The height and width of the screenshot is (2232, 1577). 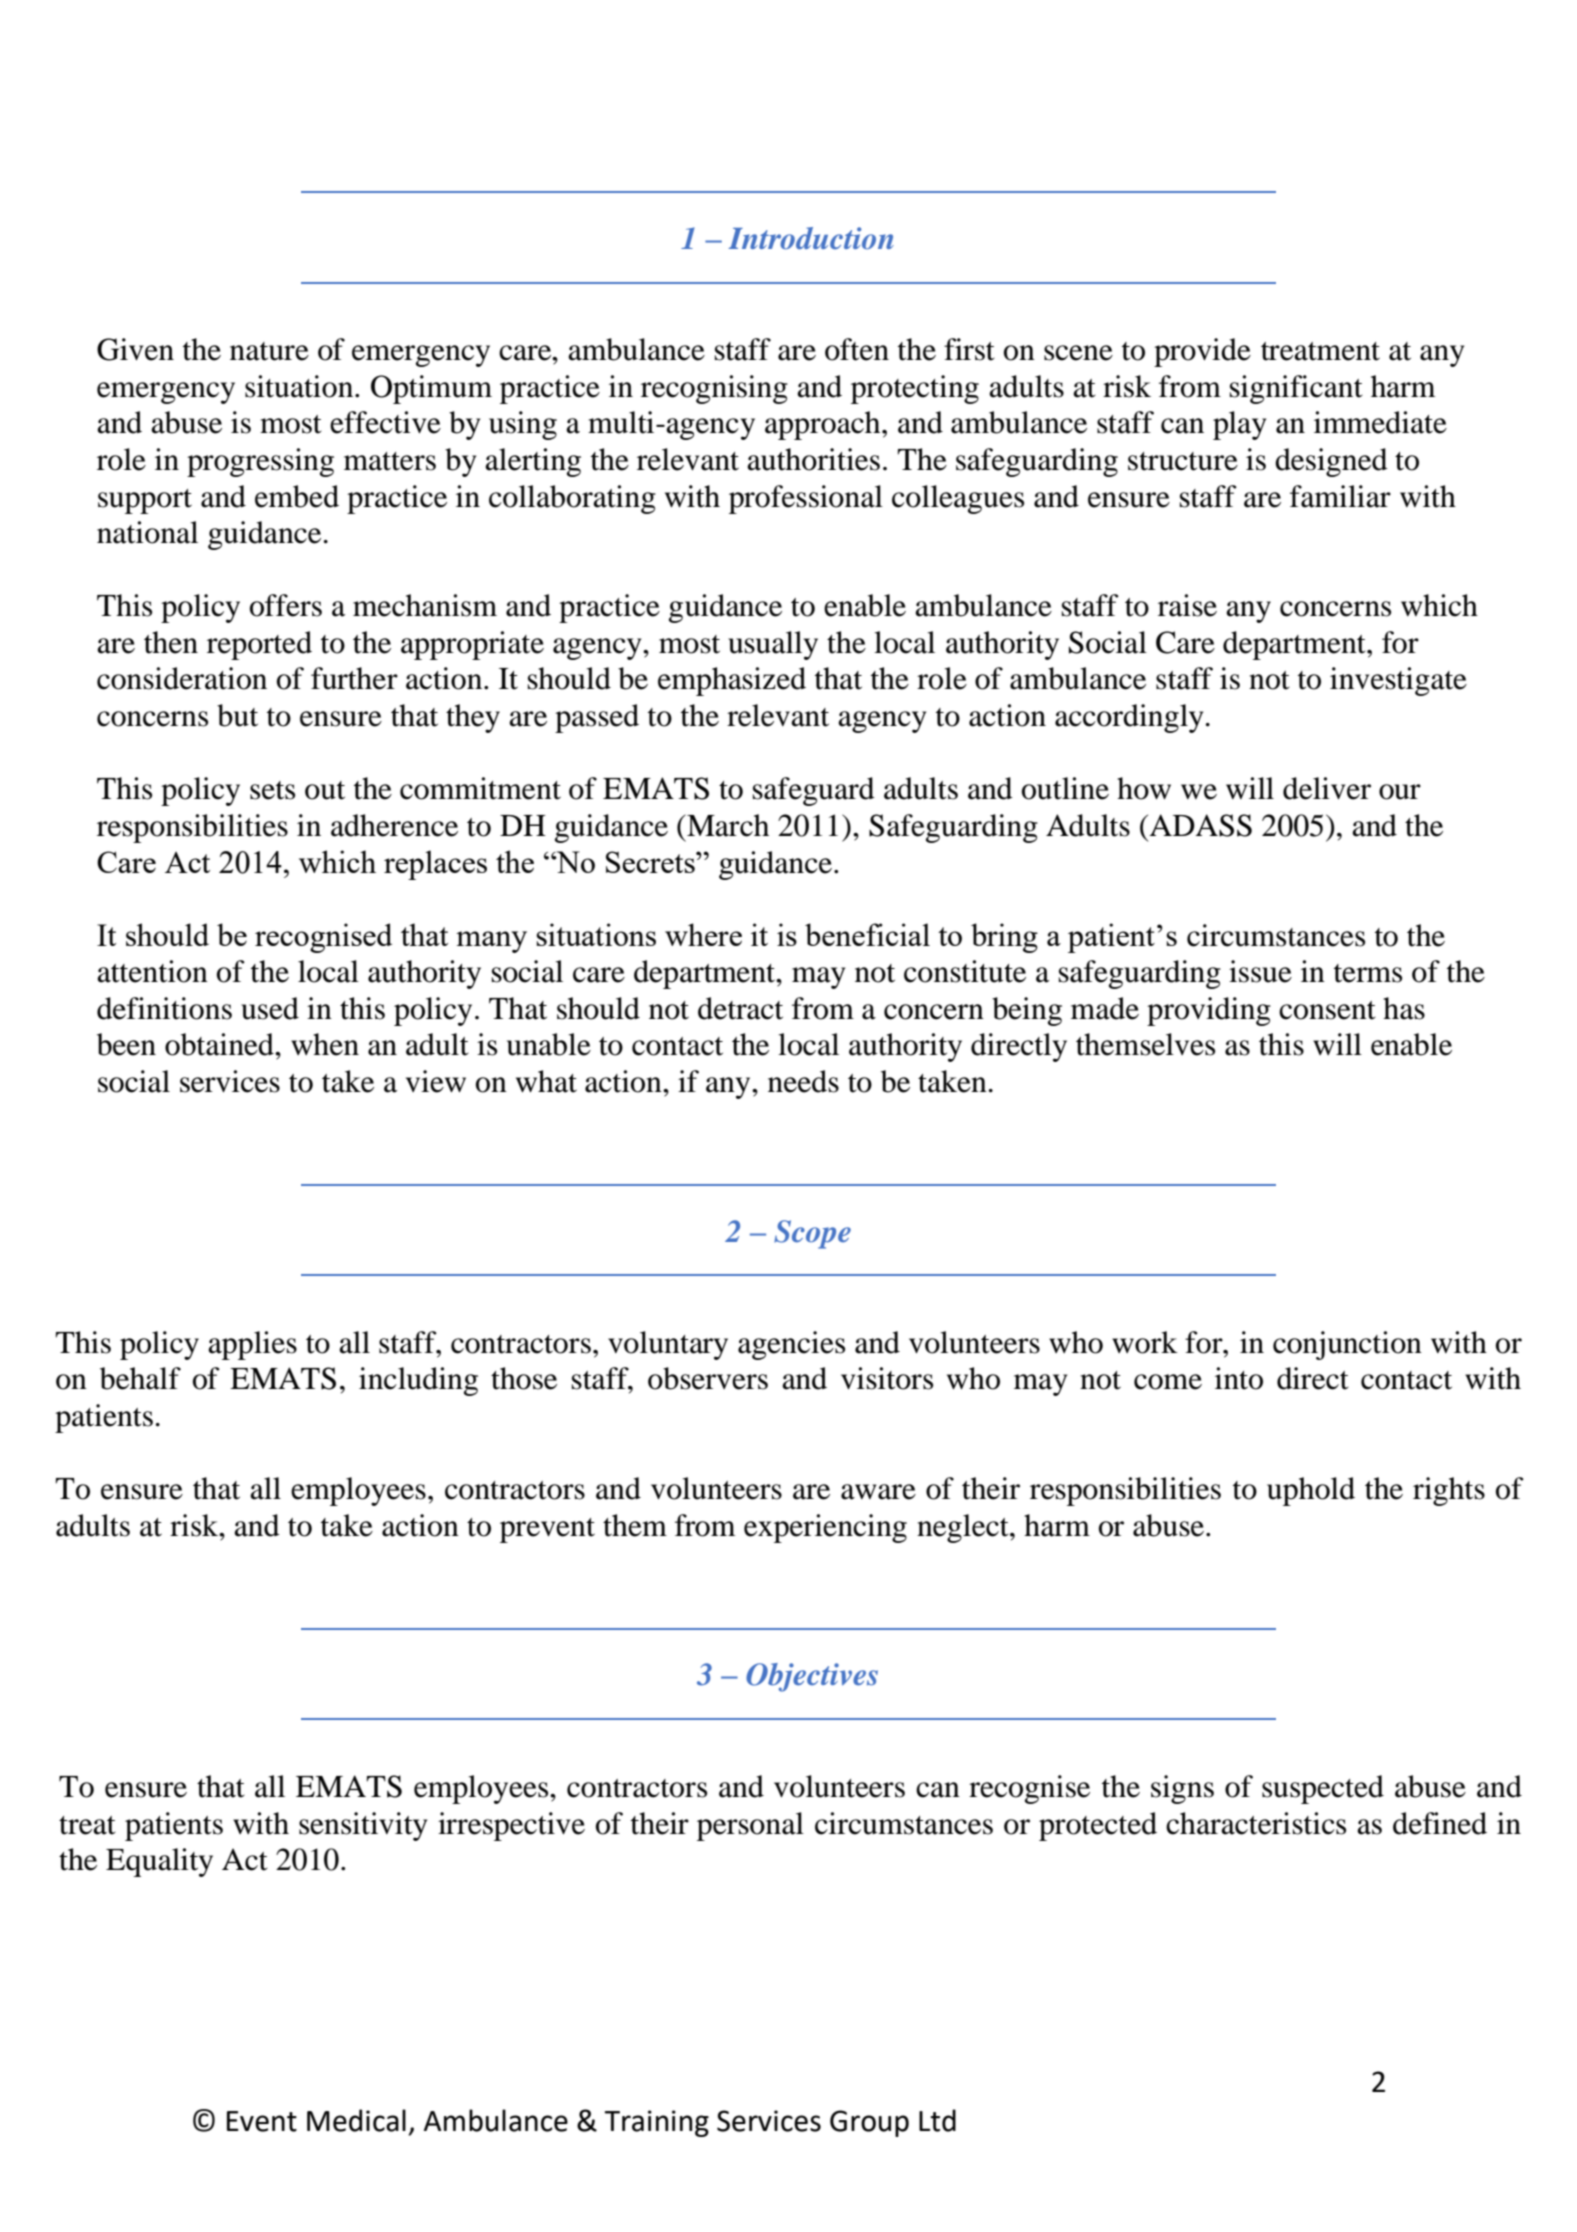 I want to click on Scope, so click(x=812, y=1234).
